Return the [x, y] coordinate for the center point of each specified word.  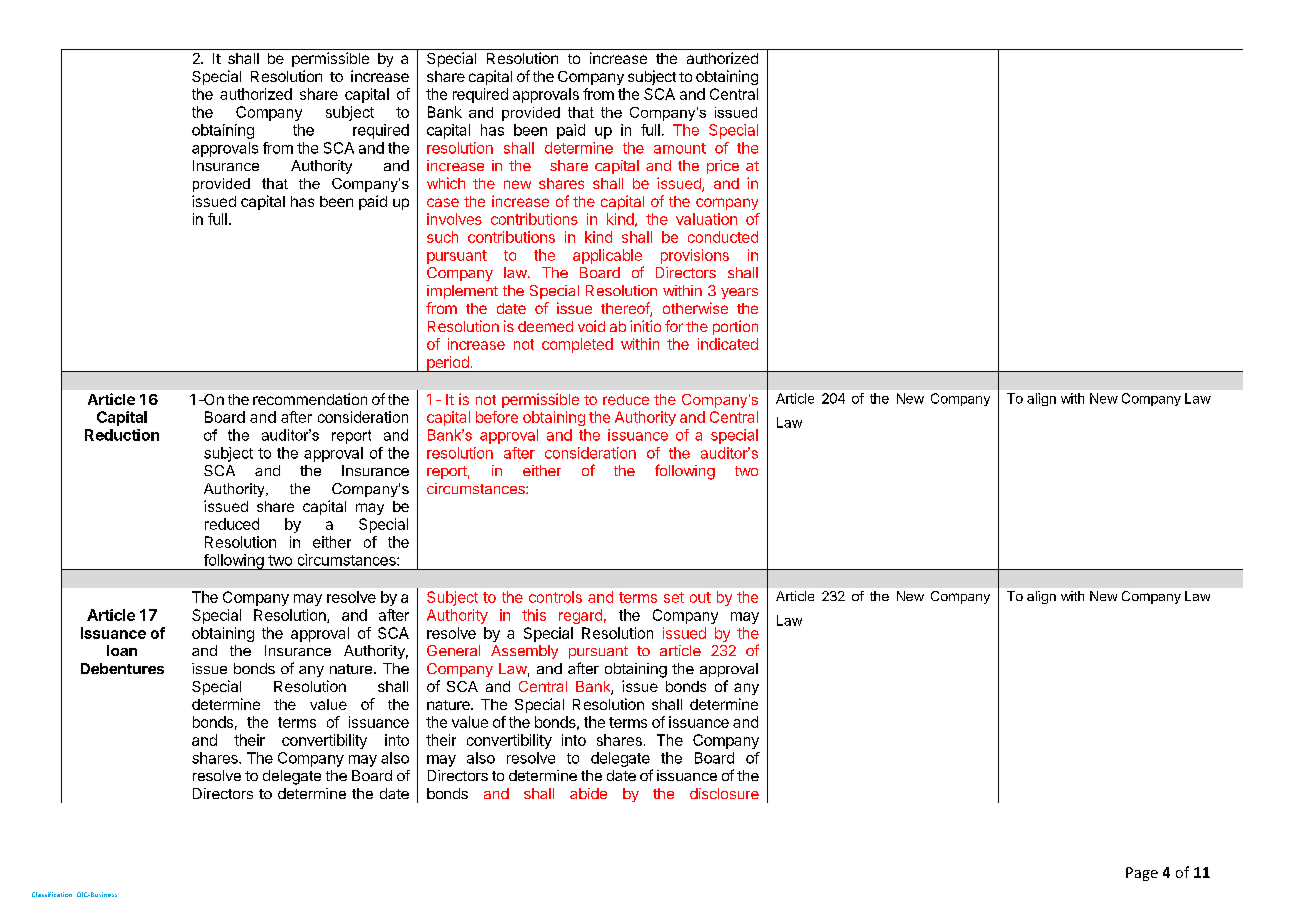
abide [588, 793]
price [723, 167]
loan [122, 650]
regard [580, 616]
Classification [52, 894]
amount [680, 148]
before [497, 417]
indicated [728, 344]
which [446, 183]
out [700, 597]
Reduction [122, 435]
